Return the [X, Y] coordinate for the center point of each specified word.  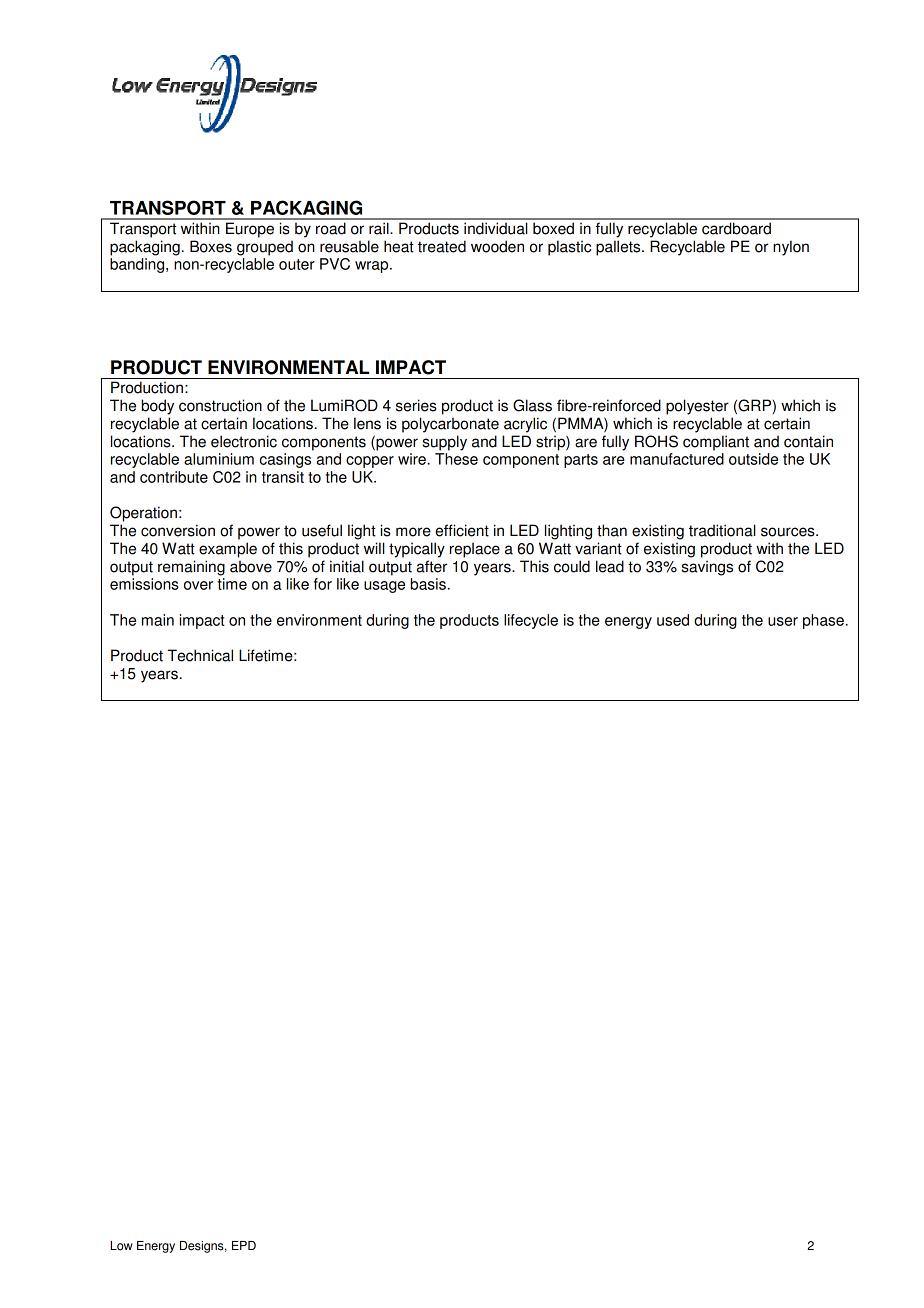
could [572, 566]
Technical [200, 655]
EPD [244, 1245]
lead [610, 566]
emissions [144, 584]
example [228, 550]
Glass [532, 405]
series [416, 405]
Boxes [211, 246]
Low [122, 1246]
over [198, 585]
